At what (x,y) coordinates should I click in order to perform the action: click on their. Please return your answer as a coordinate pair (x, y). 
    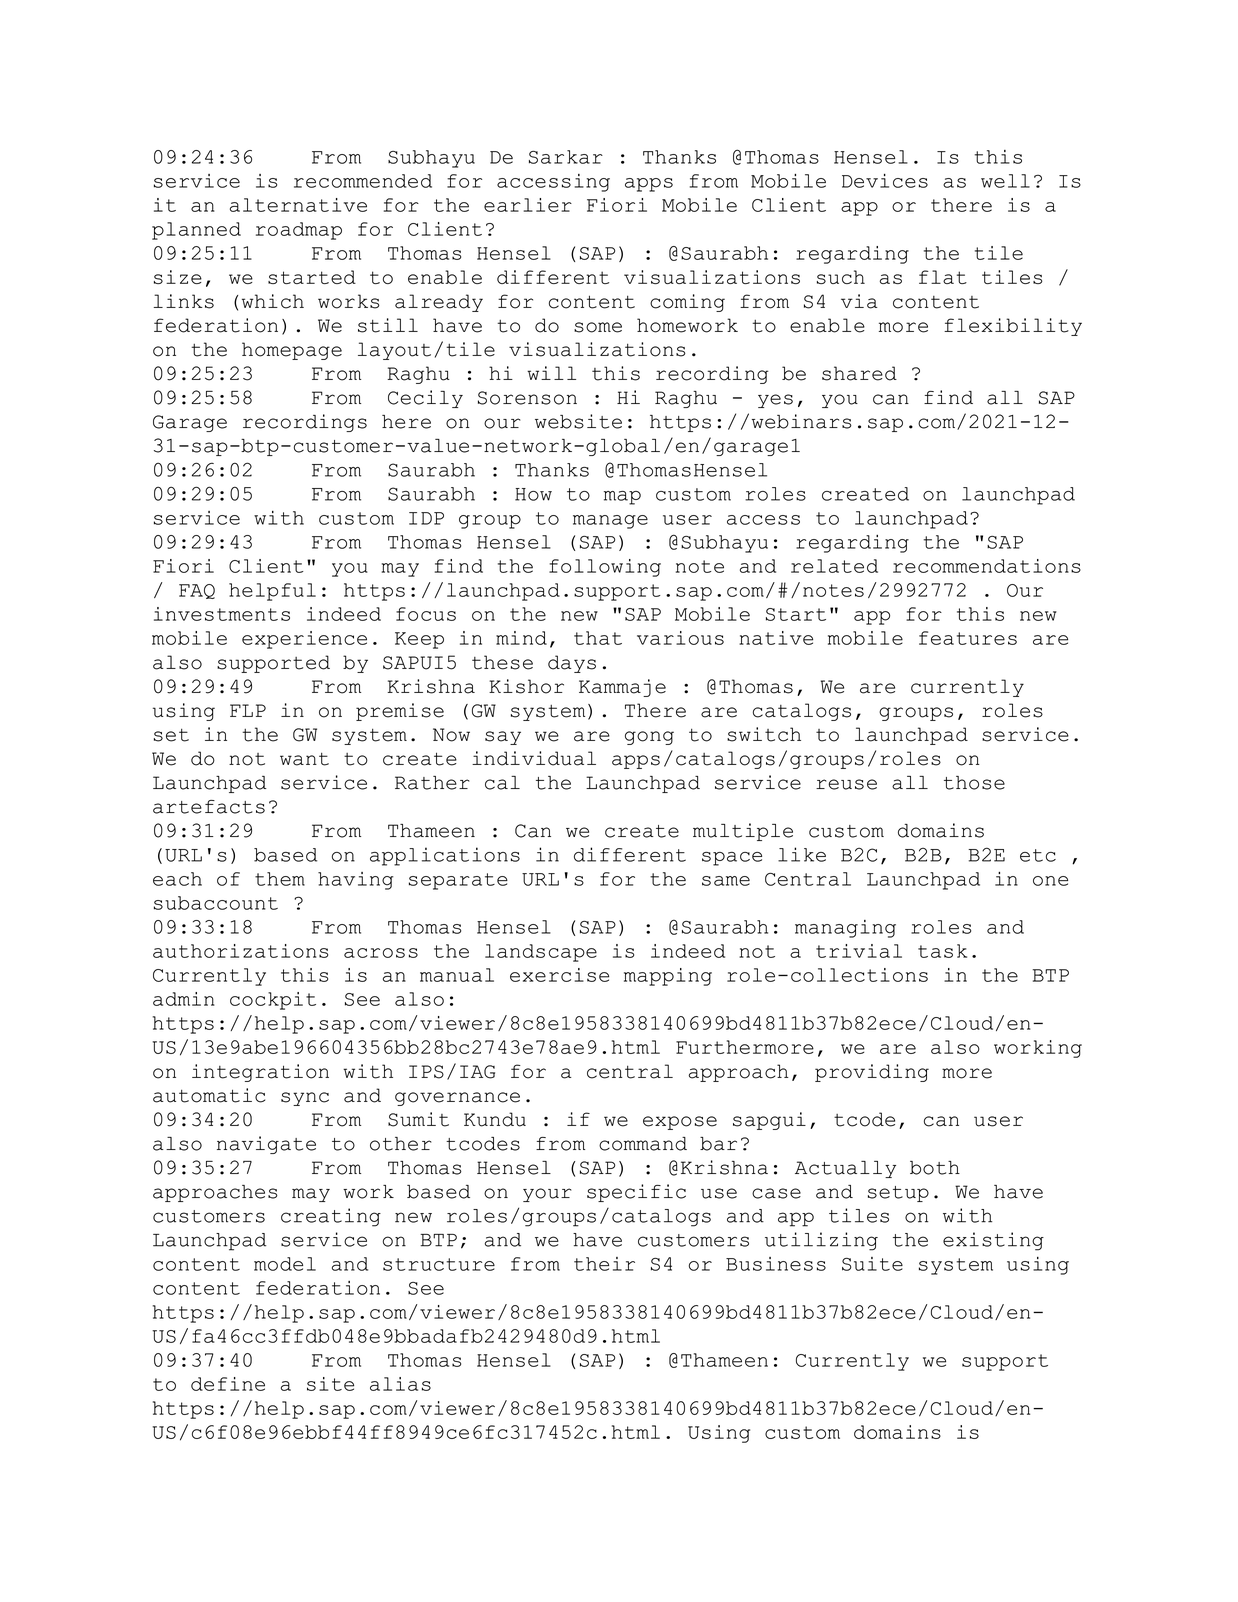
    Looking at the image, I should click on (604, 1264).
